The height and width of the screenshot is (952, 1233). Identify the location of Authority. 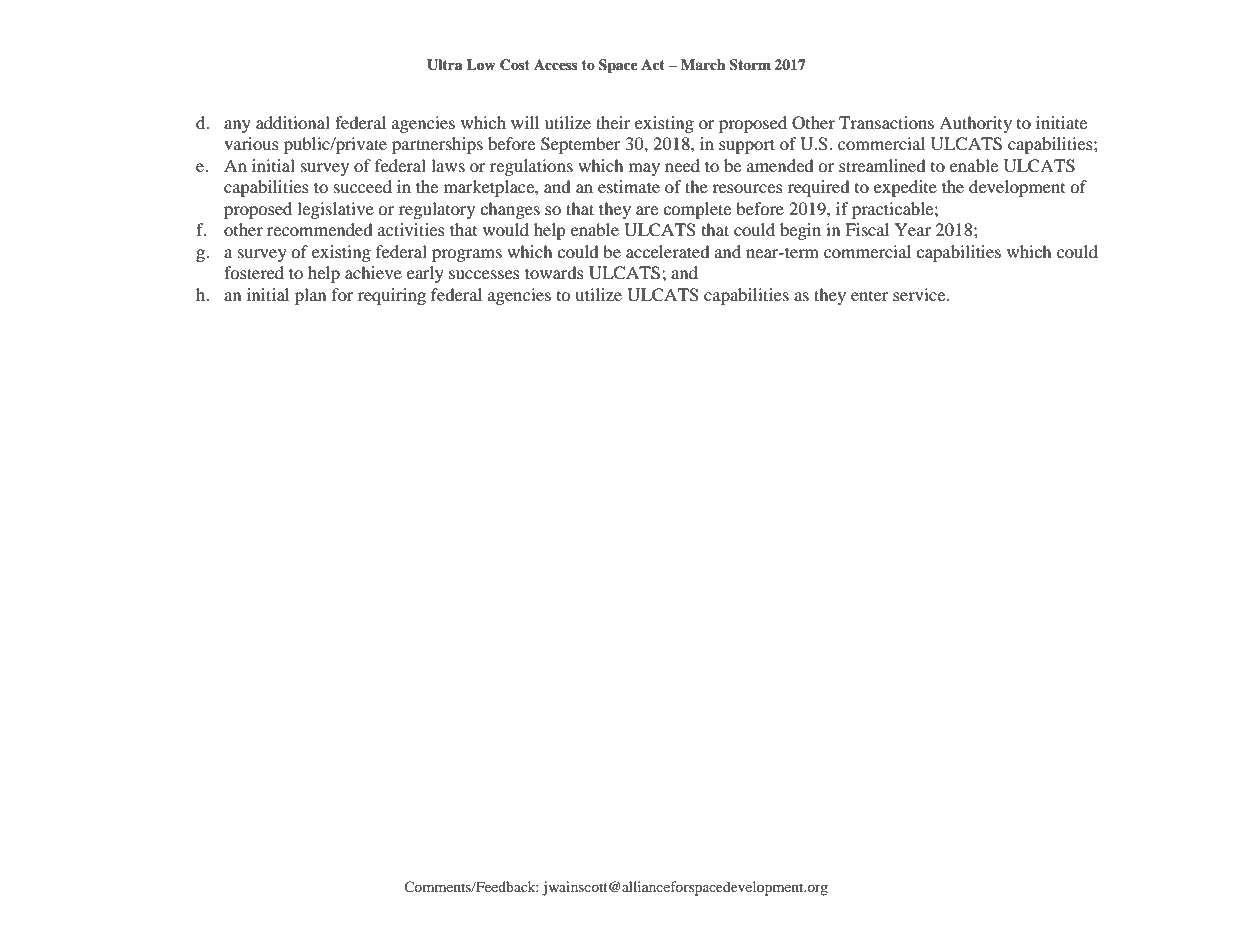
(975, 124).
